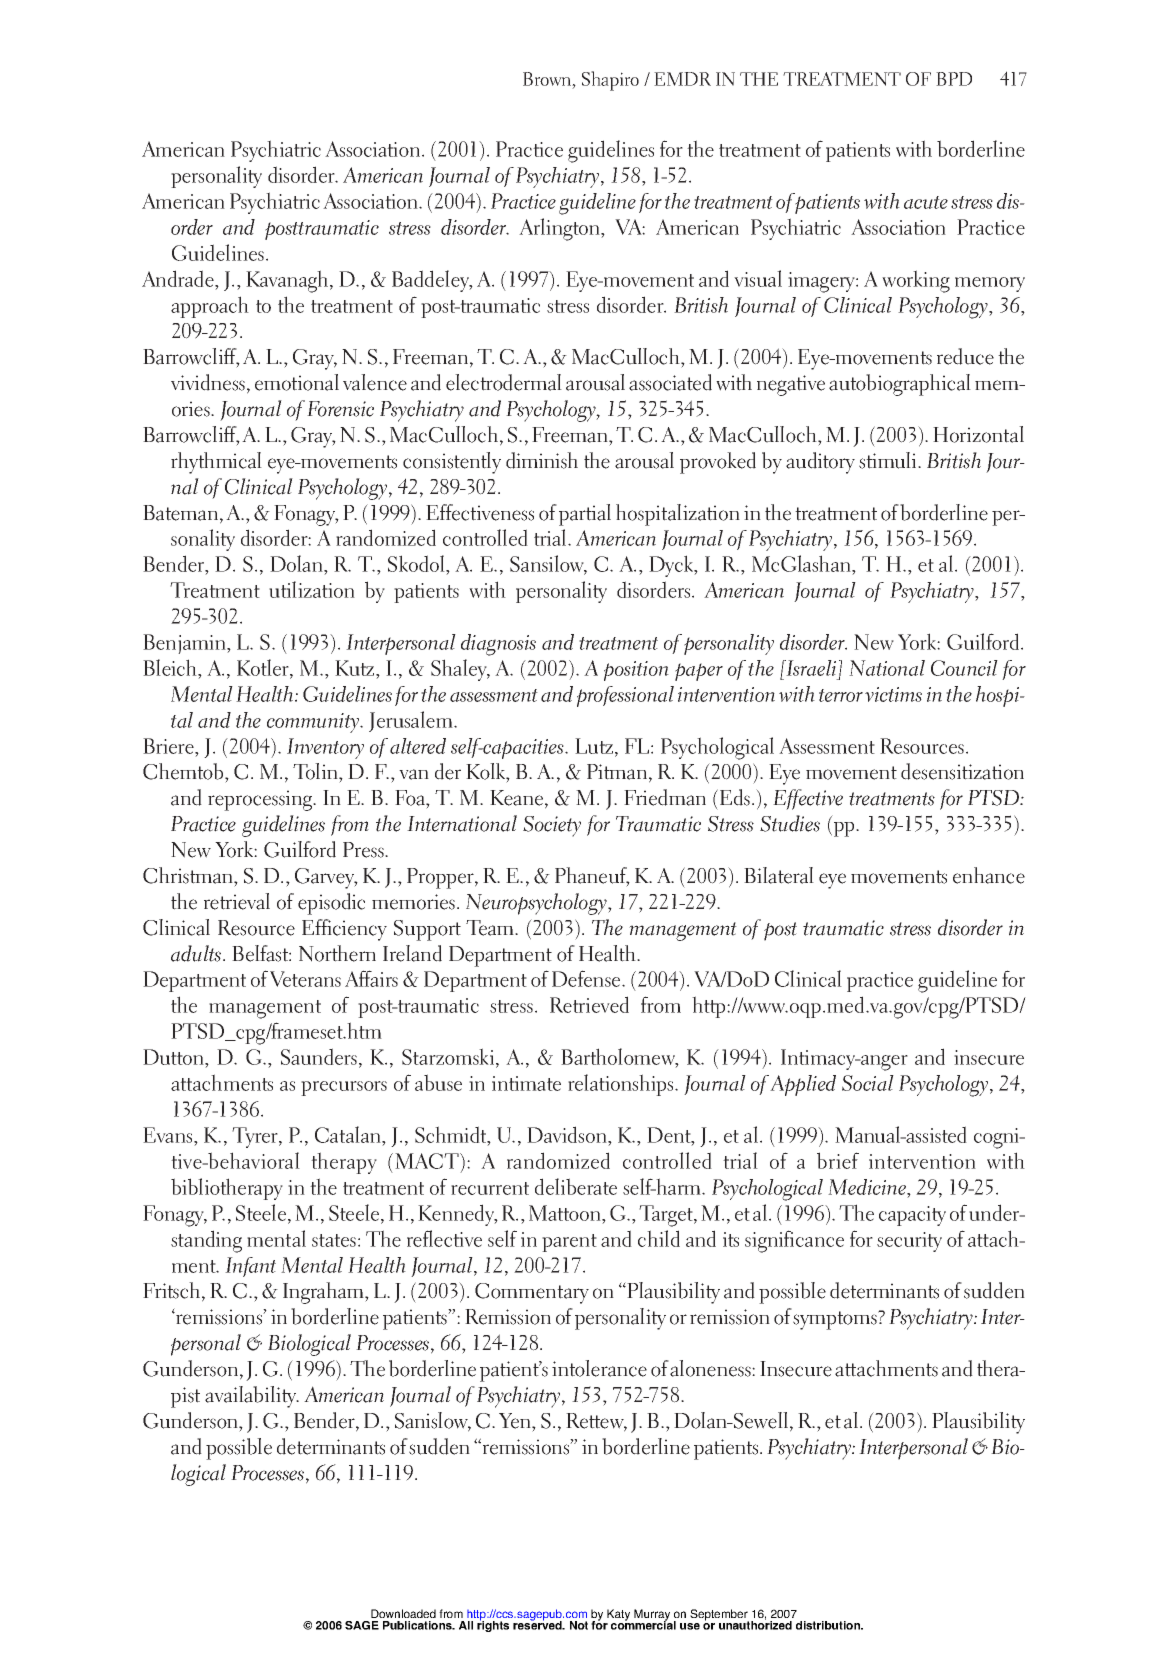 Image resolution: width=1168 pixels, height=1677 pixels. I want to click on precursors, so click(344, 1088).
